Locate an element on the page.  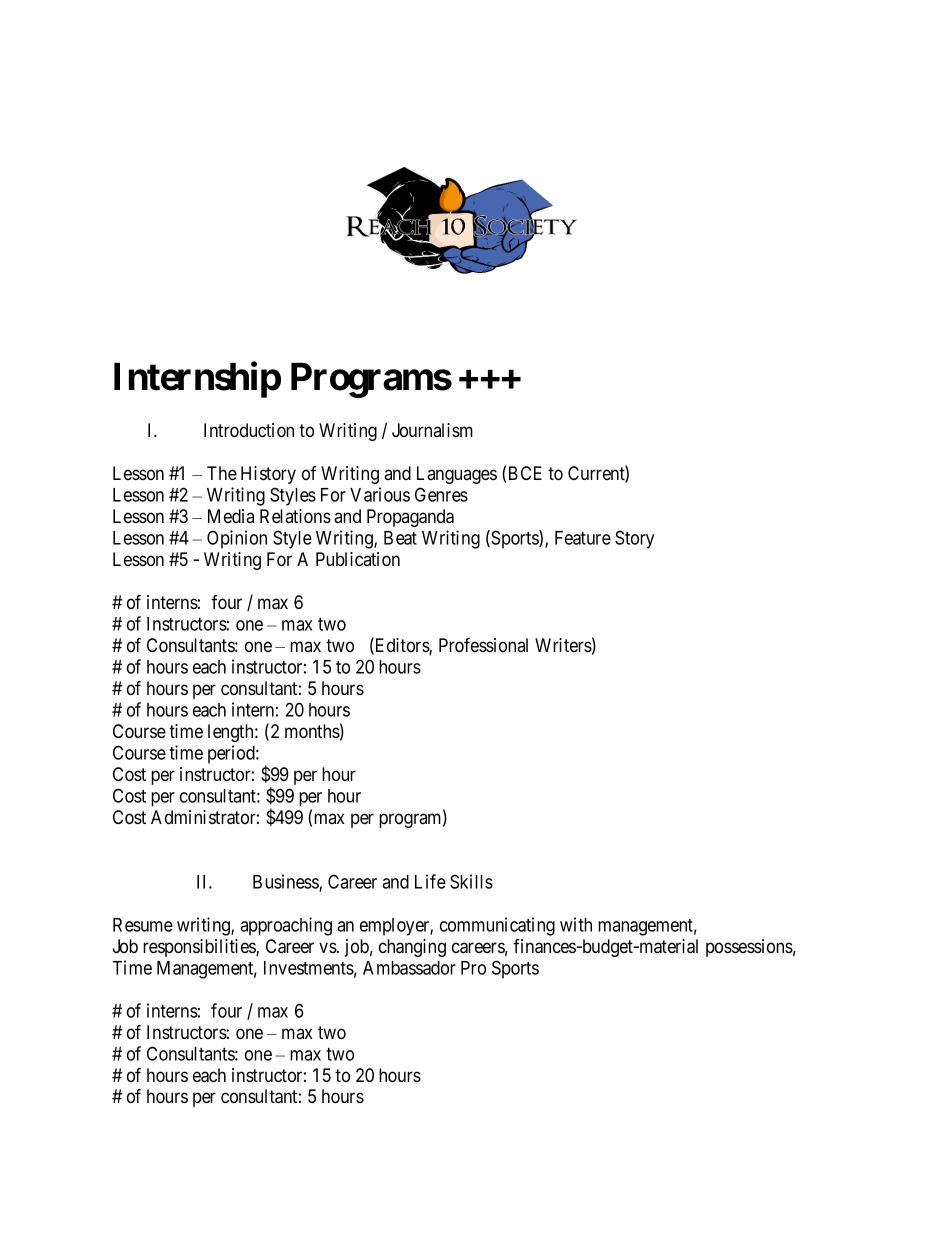
Publication is located at coordinates (358, 559).
